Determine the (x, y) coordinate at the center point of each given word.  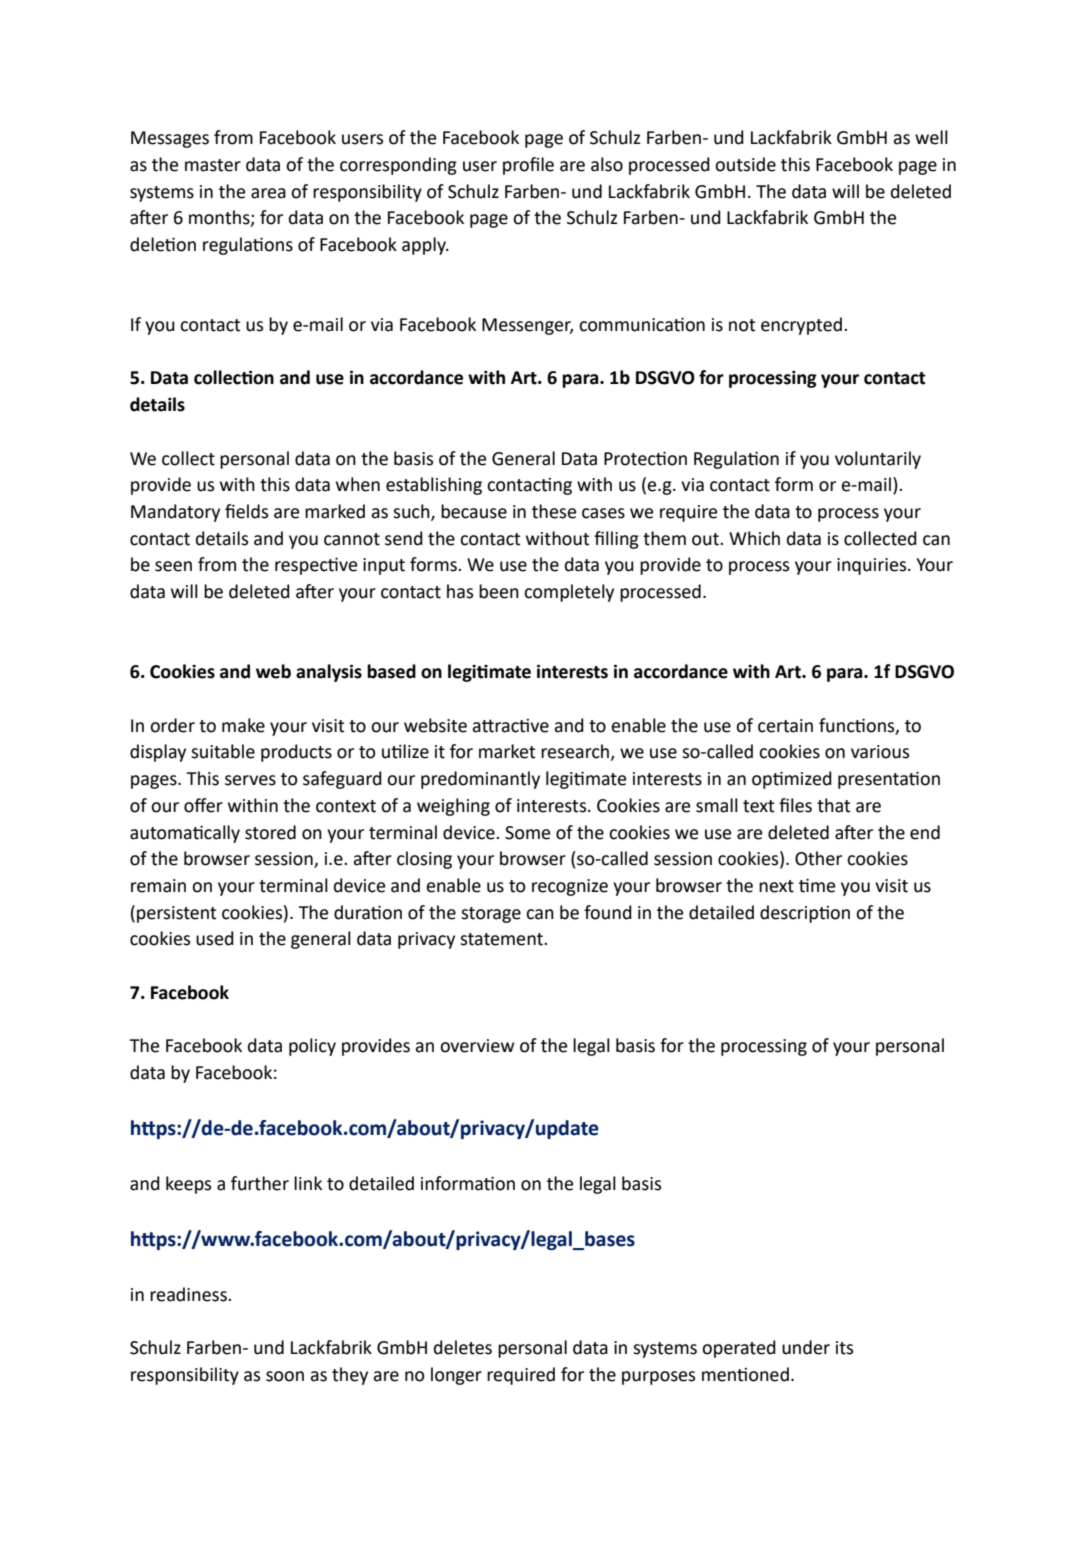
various (880, 752)
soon (285, 1376)
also (607, 164)
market (507, 751)
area (268, 193)
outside (745, 164)
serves (250, 780)
